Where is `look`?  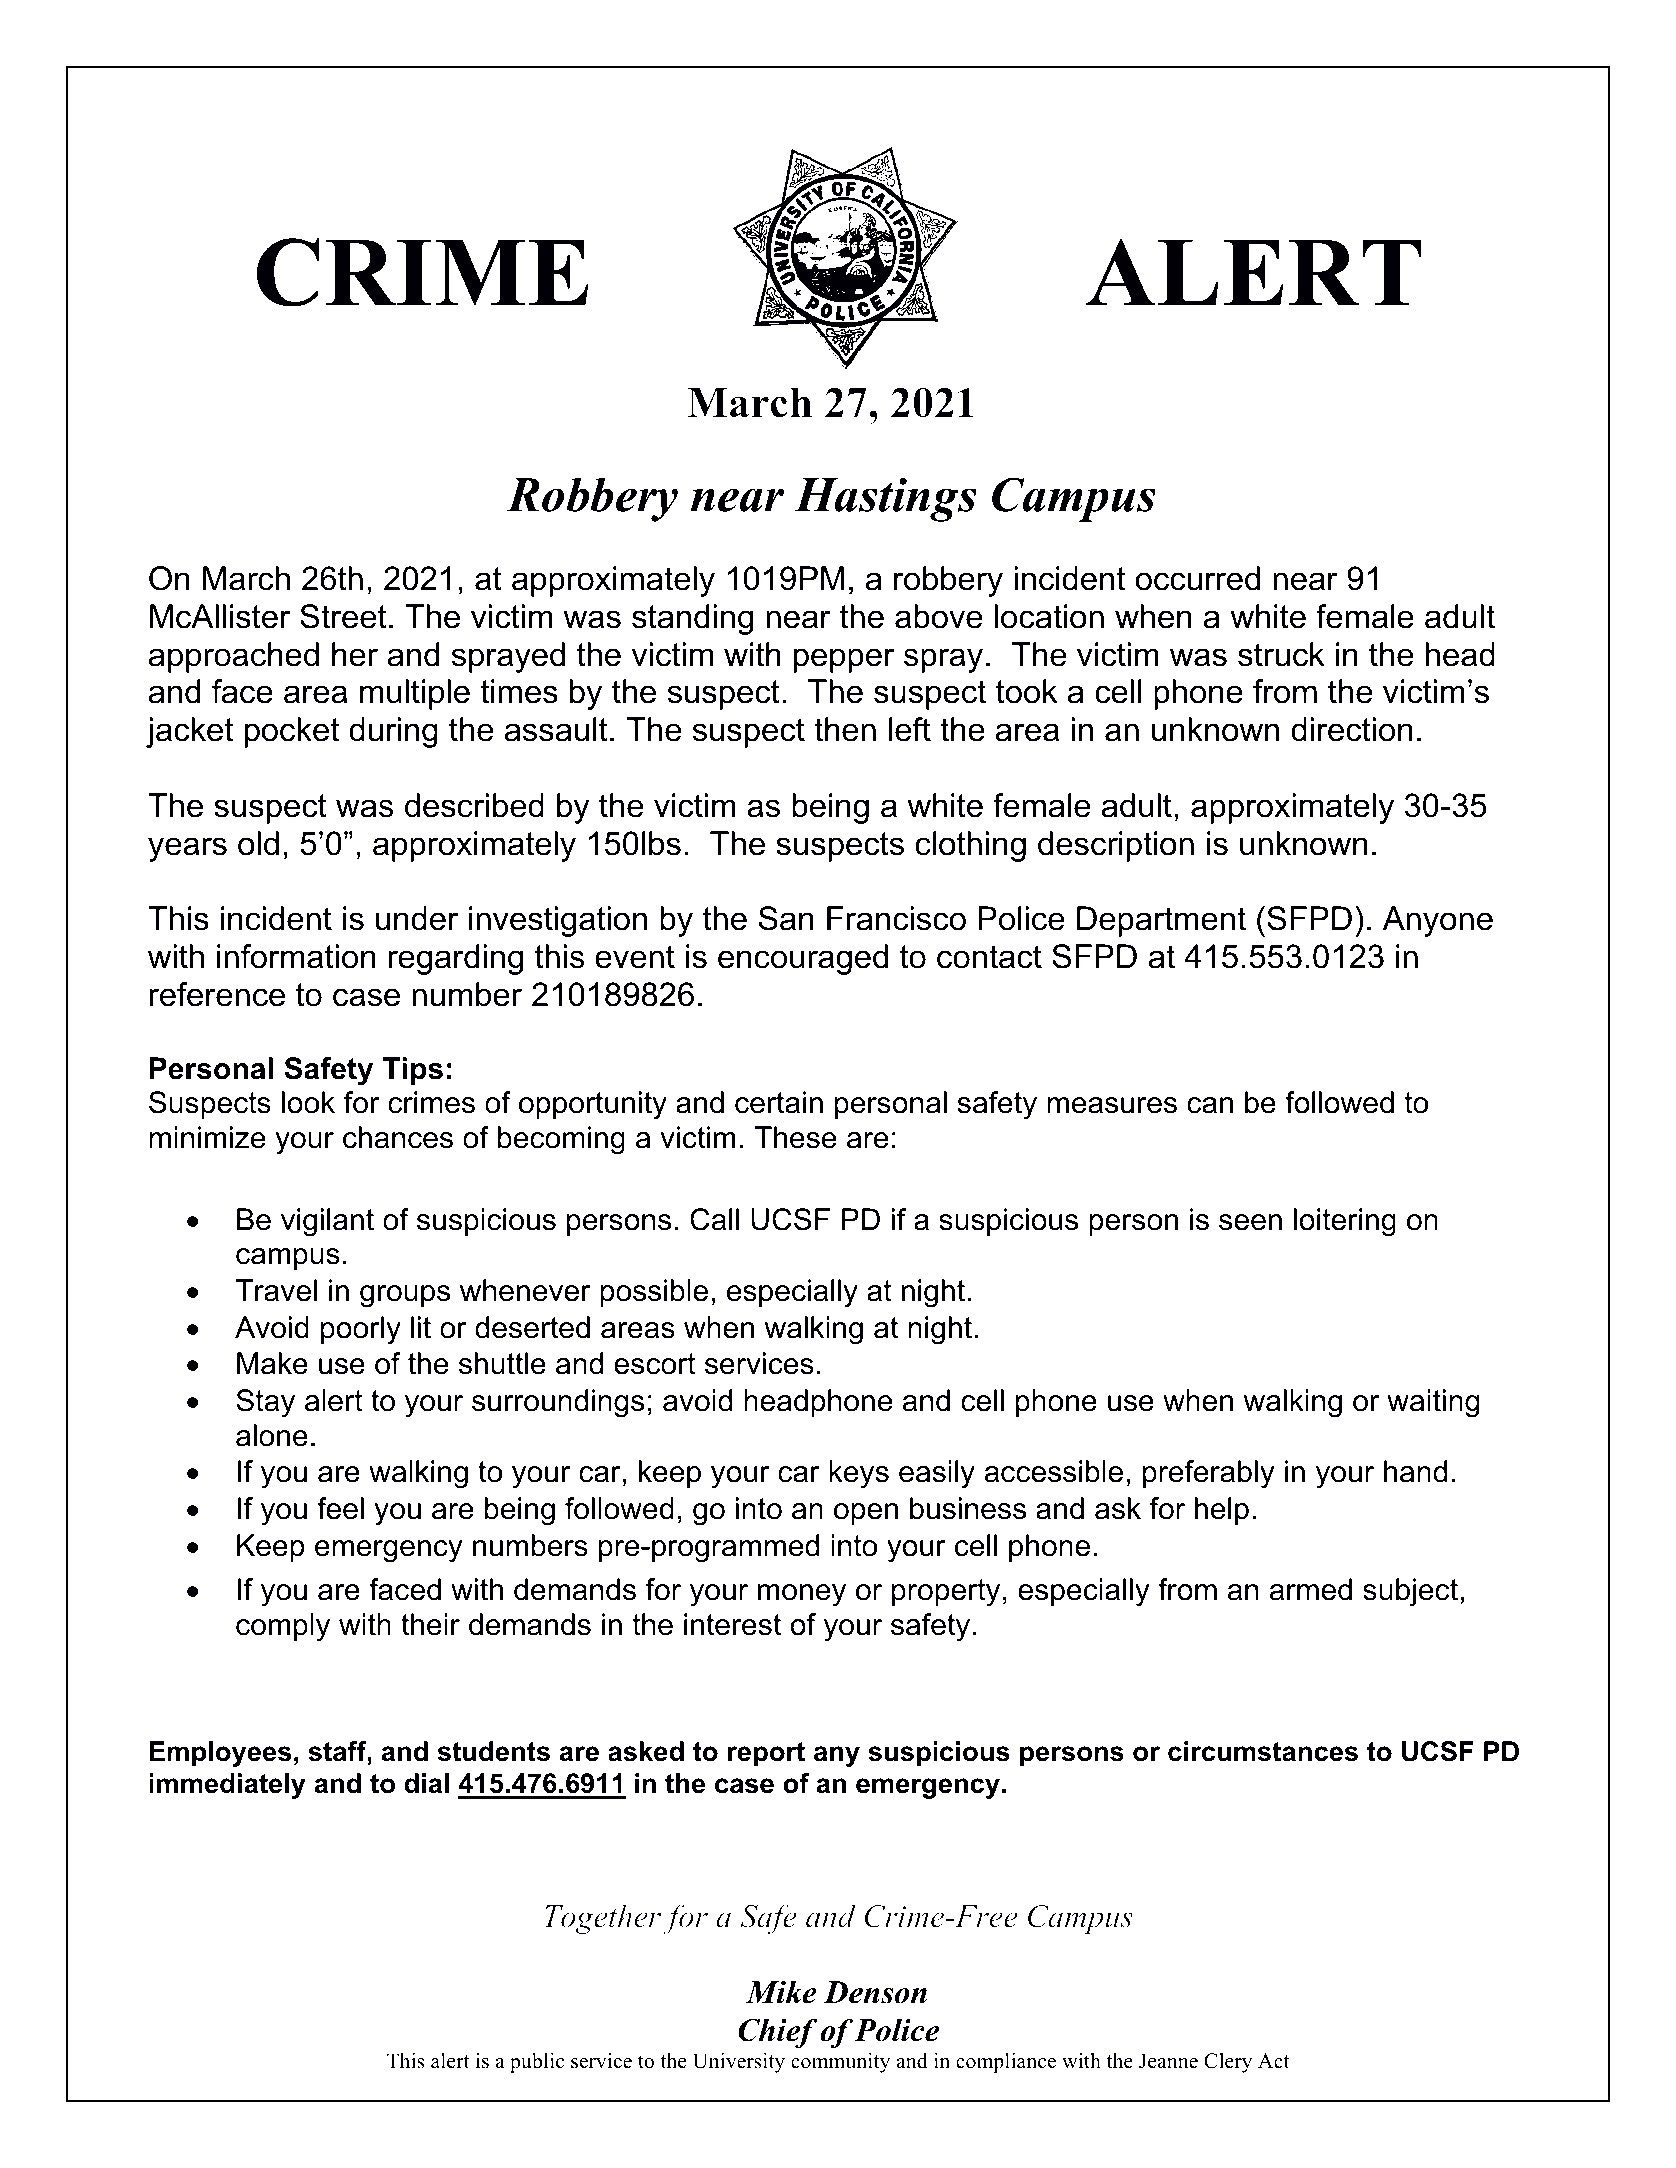
look is located at coordinates (308, 1102).
